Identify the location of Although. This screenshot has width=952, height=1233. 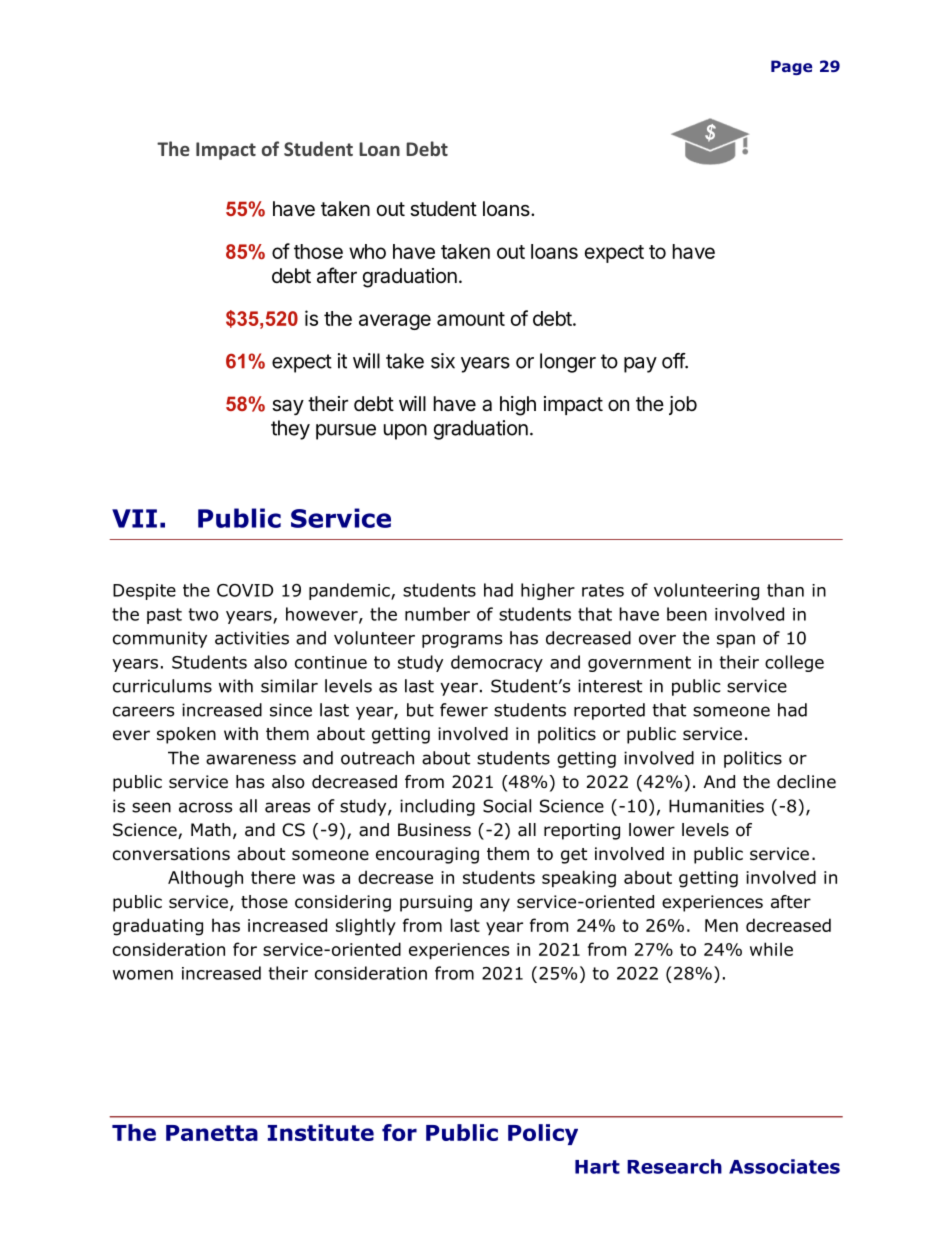
(205, 879).
